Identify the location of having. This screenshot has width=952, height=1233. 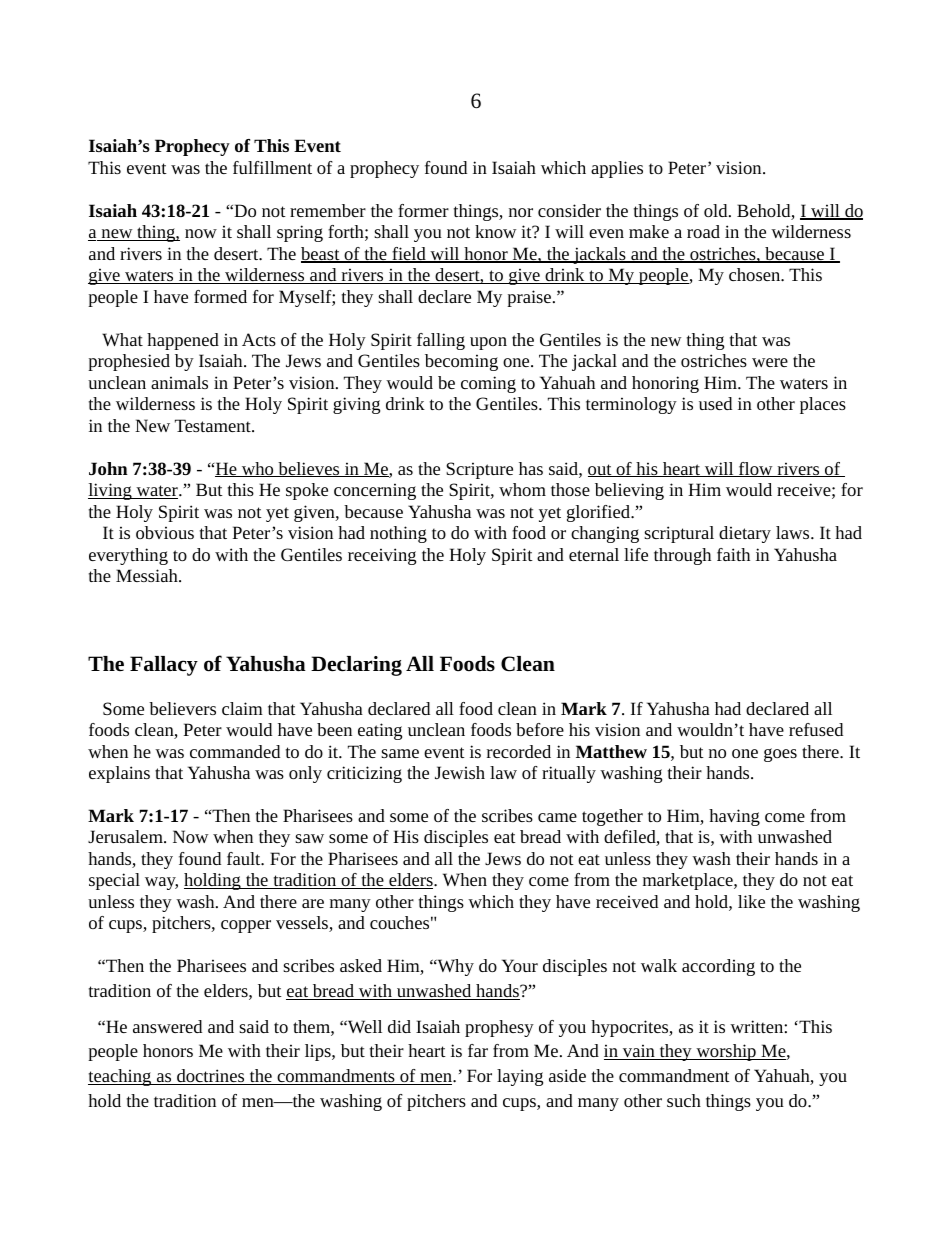
(734, 817).
